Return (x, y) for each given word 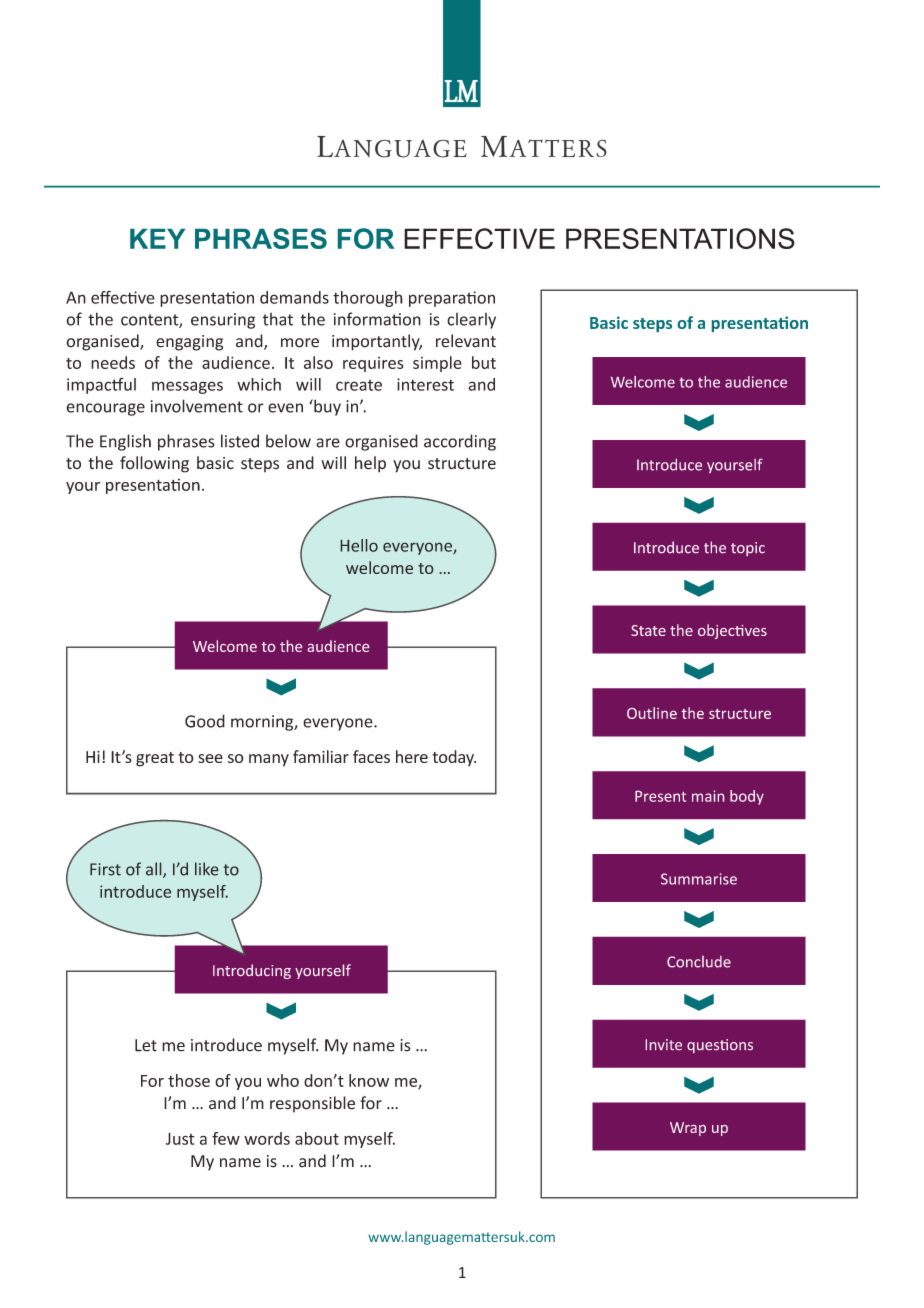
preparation (452, 299)
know (369, 1080)
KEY (157, 239)
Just (180, 1139)
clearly (471, 321)
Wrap (688, 1129)
